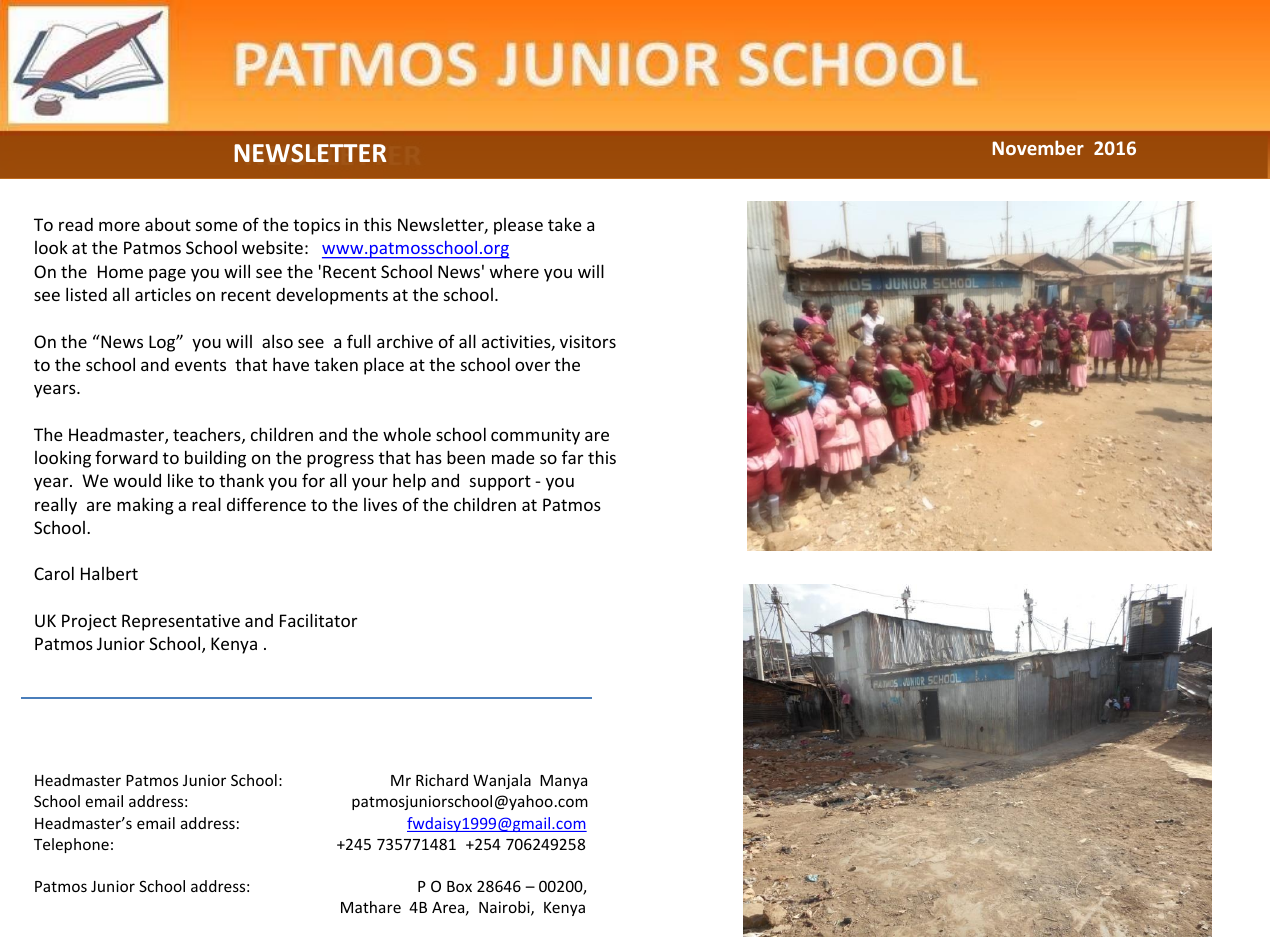 The width and height of the screenshot is (1270, 952). Describe the element at coordinates (181, 622) in the screenshot. I see `Representative` at that location.
